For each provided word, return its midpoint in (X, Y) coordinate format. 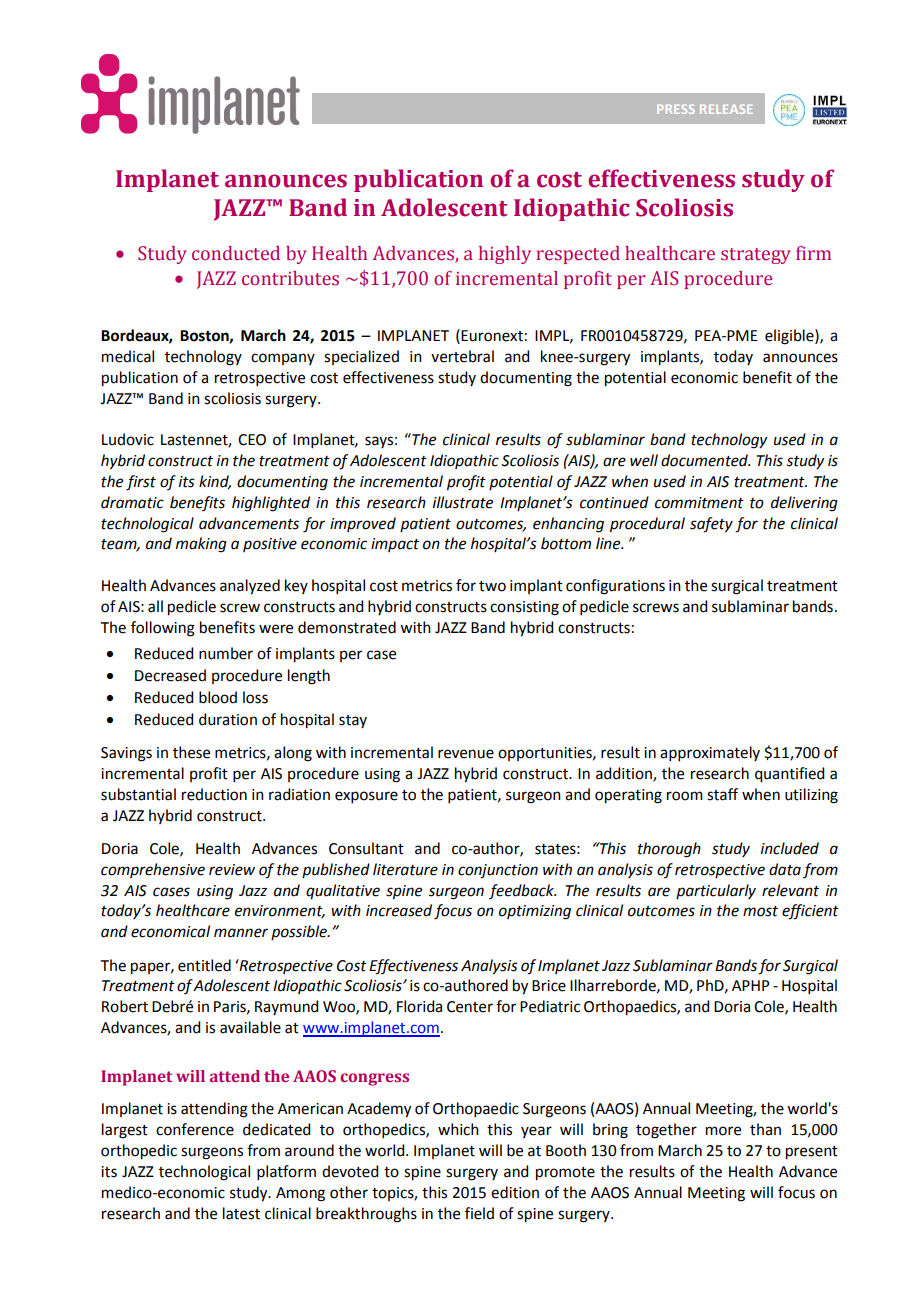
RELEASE (726, 109)
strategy (756, 256)
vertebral (462, 356)
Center (470, 1007)
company (283, 359)
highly (505, 255)
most (760, 911)
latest (241, 1213)
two (492, 586)
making (201, 545)
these (191, 752)
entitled (204, 965)
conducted (236, 253)
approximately (710, 753)
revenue (466, 754)
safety (711, 525)
